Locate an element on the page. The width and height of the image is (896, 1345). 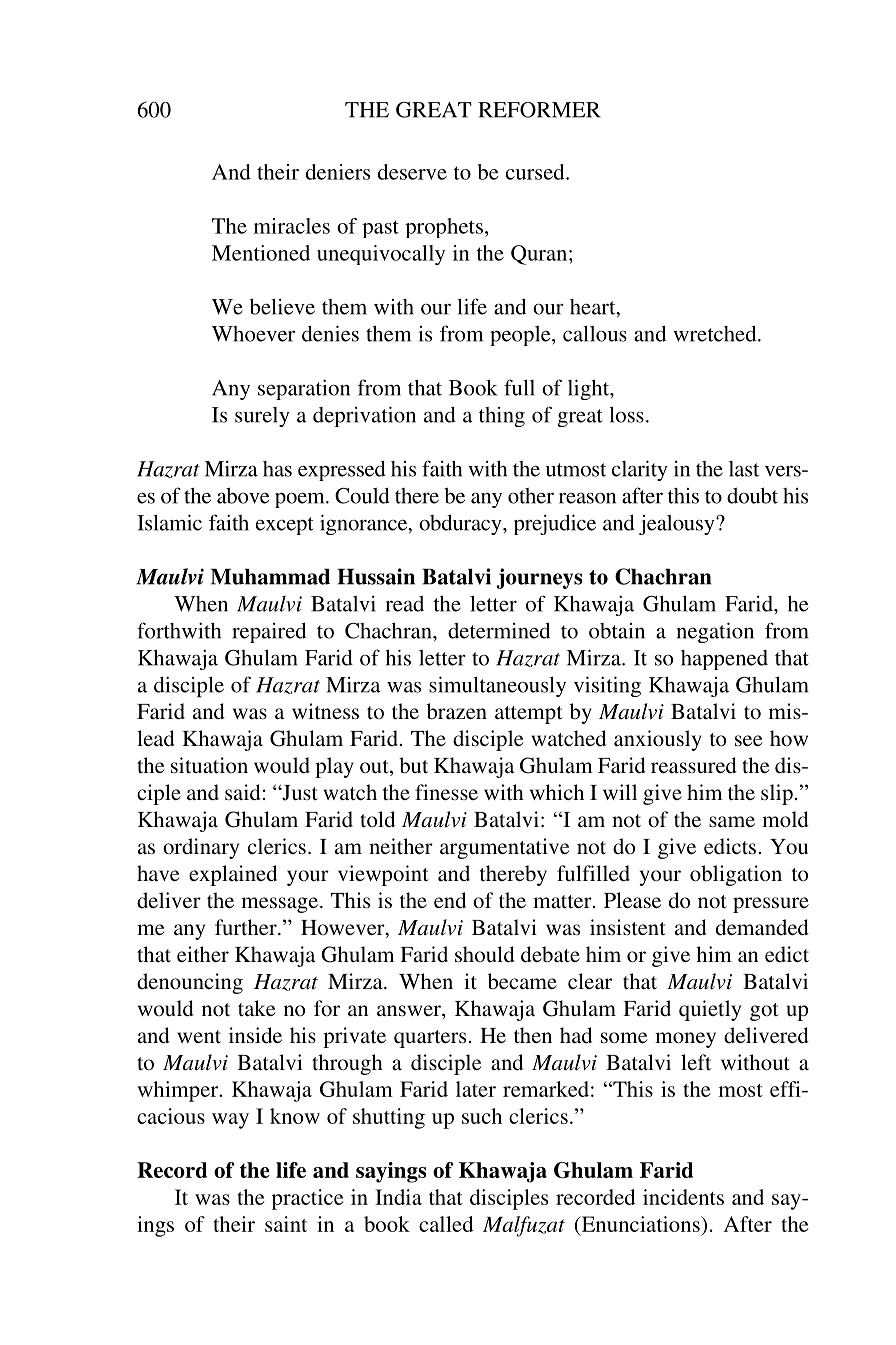
deniers is located at coordinates (338, 172).
